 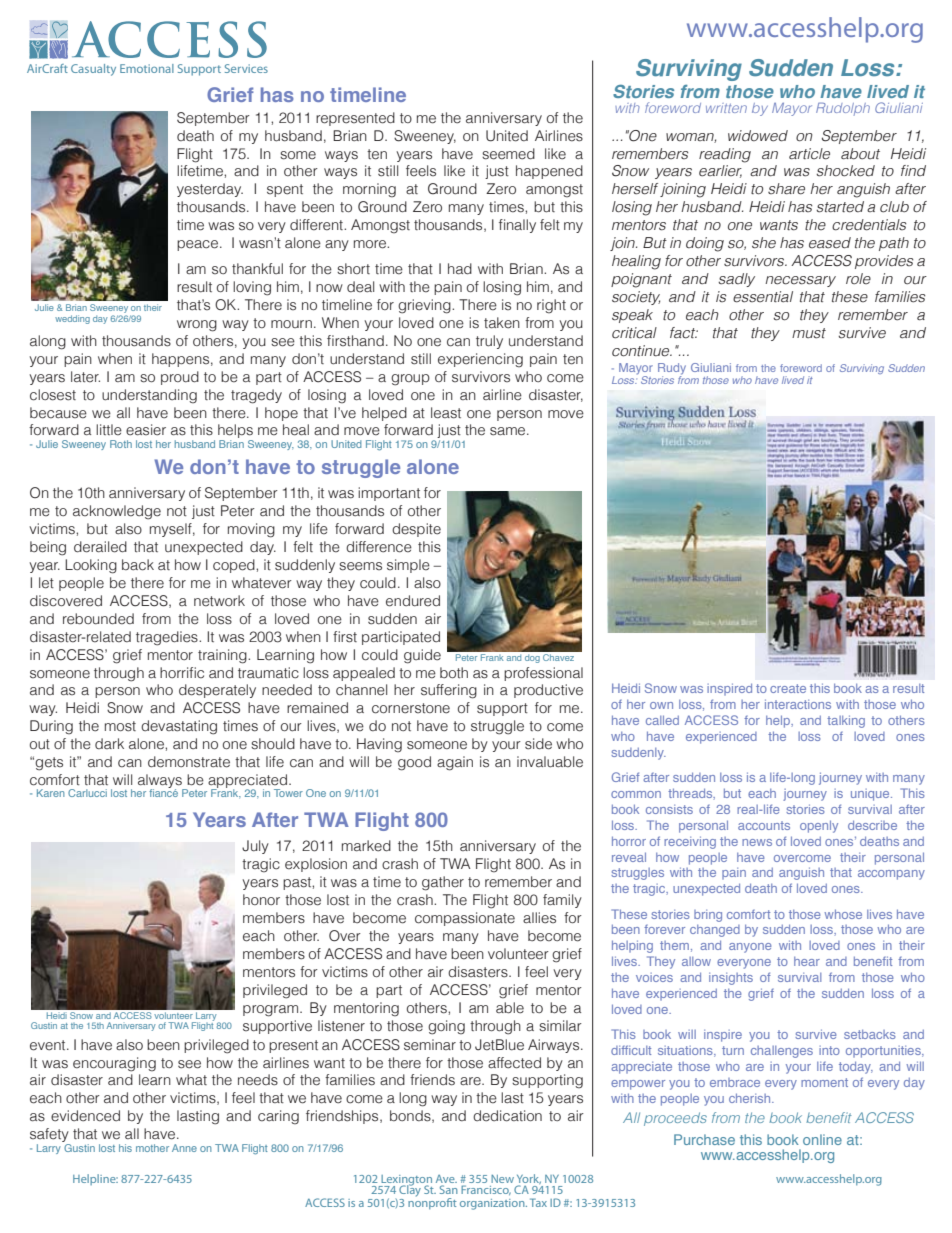 I want to click on evidenced, so click(x=85, y=1116).
